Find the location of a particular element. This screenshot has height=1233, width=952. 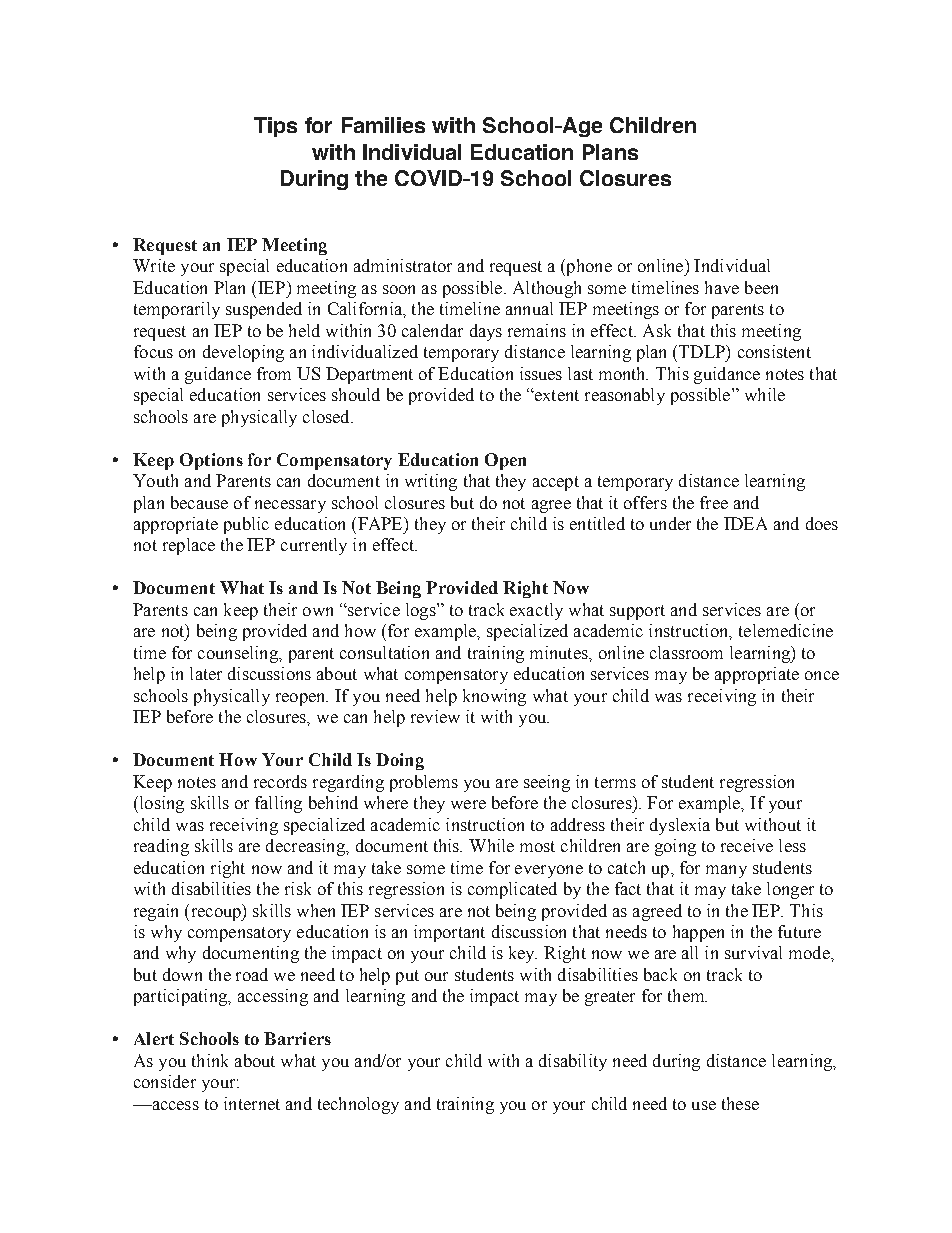

been is located at coordinates (761, 287).
